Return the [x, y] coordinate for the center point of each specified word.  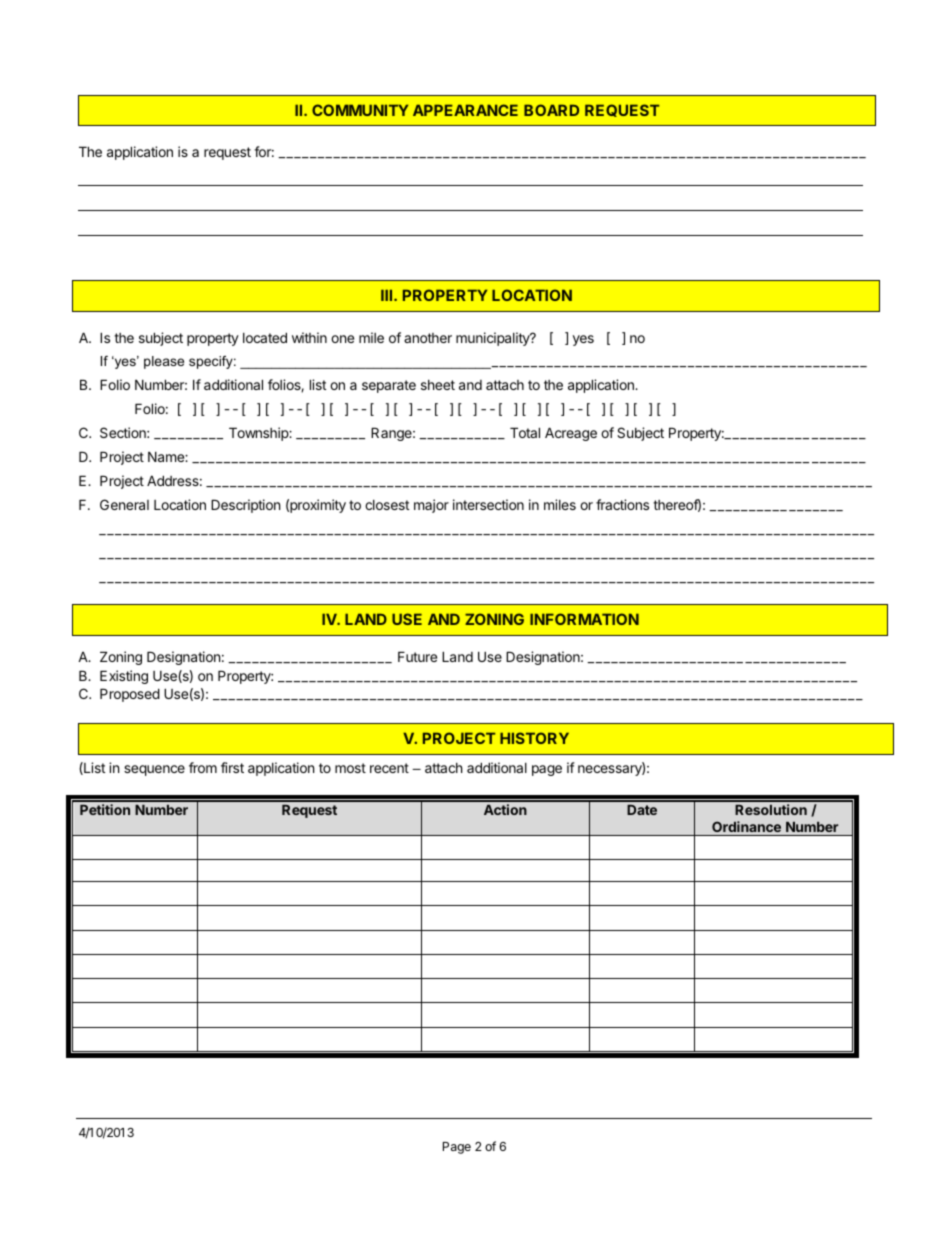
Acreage [571, 434]
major [431, 506]
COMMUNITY [360, 110]
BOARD [551, 110]
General [124, 504]
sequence [154, 770]
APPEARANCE [465, 110]
